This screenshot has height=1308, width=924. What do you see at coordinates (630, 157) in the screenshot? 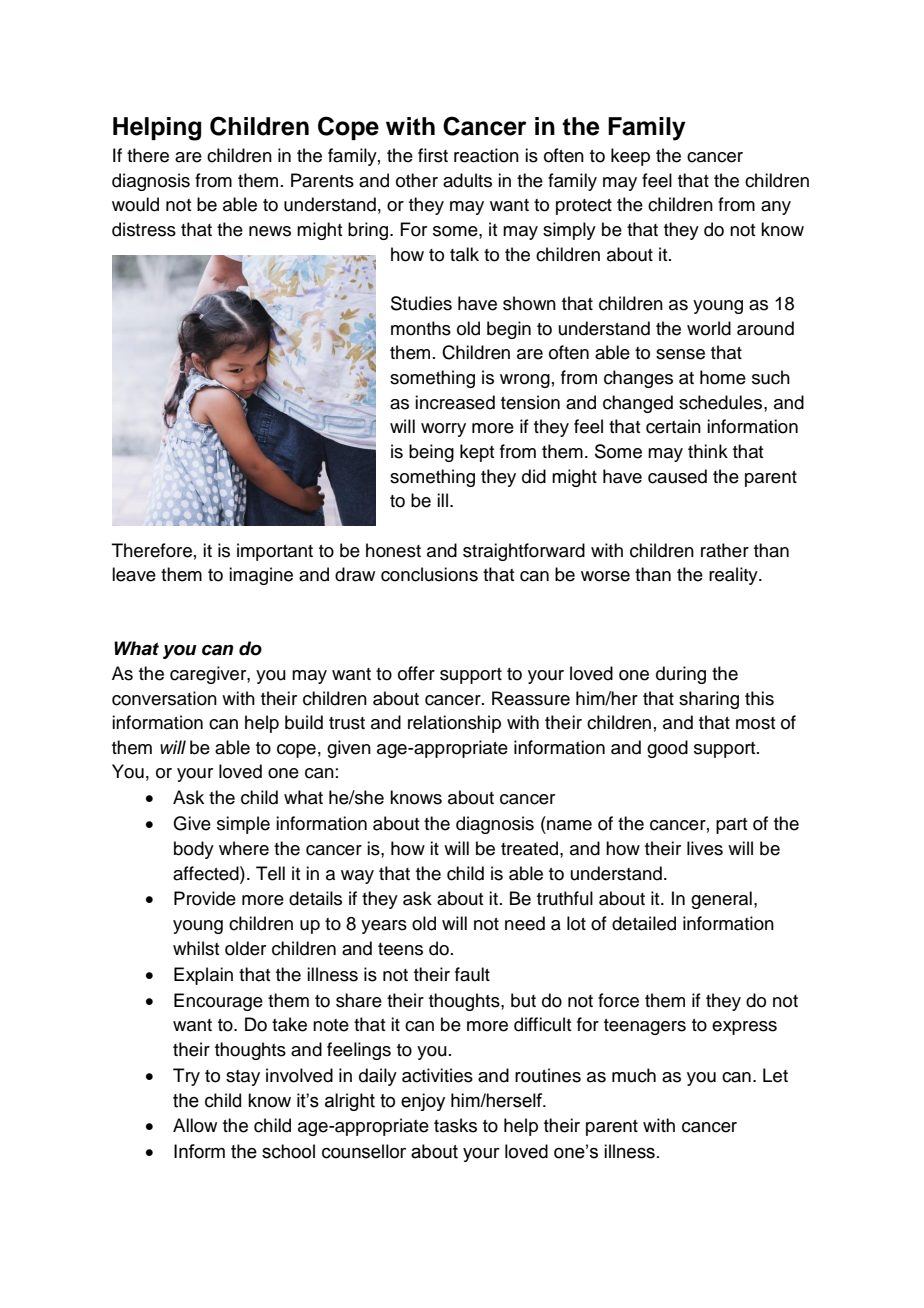
I see `keep` at bounding box center [630, 157].
